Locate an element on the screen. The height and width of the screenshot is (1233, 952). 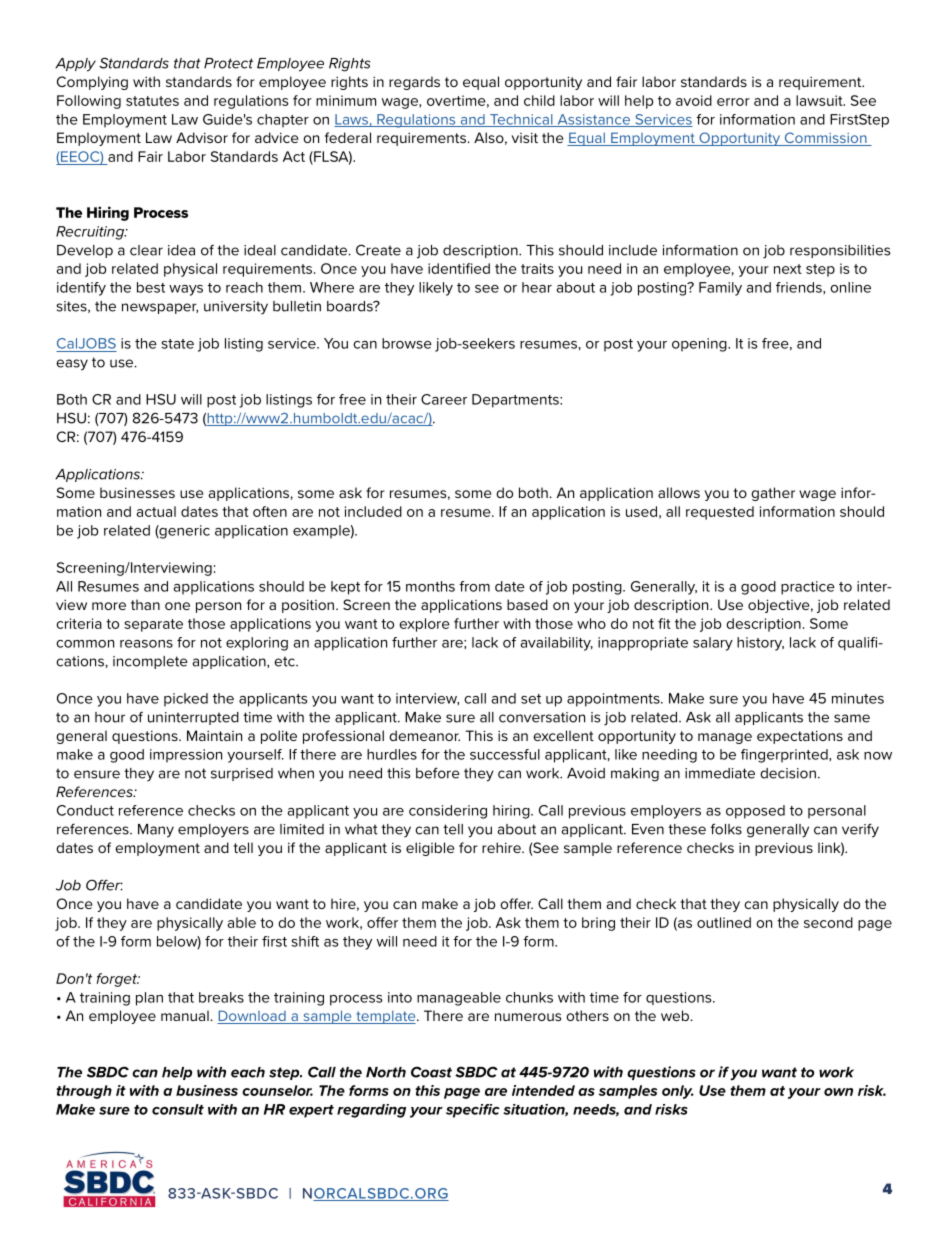
error is located at coordinates (733, 102).
